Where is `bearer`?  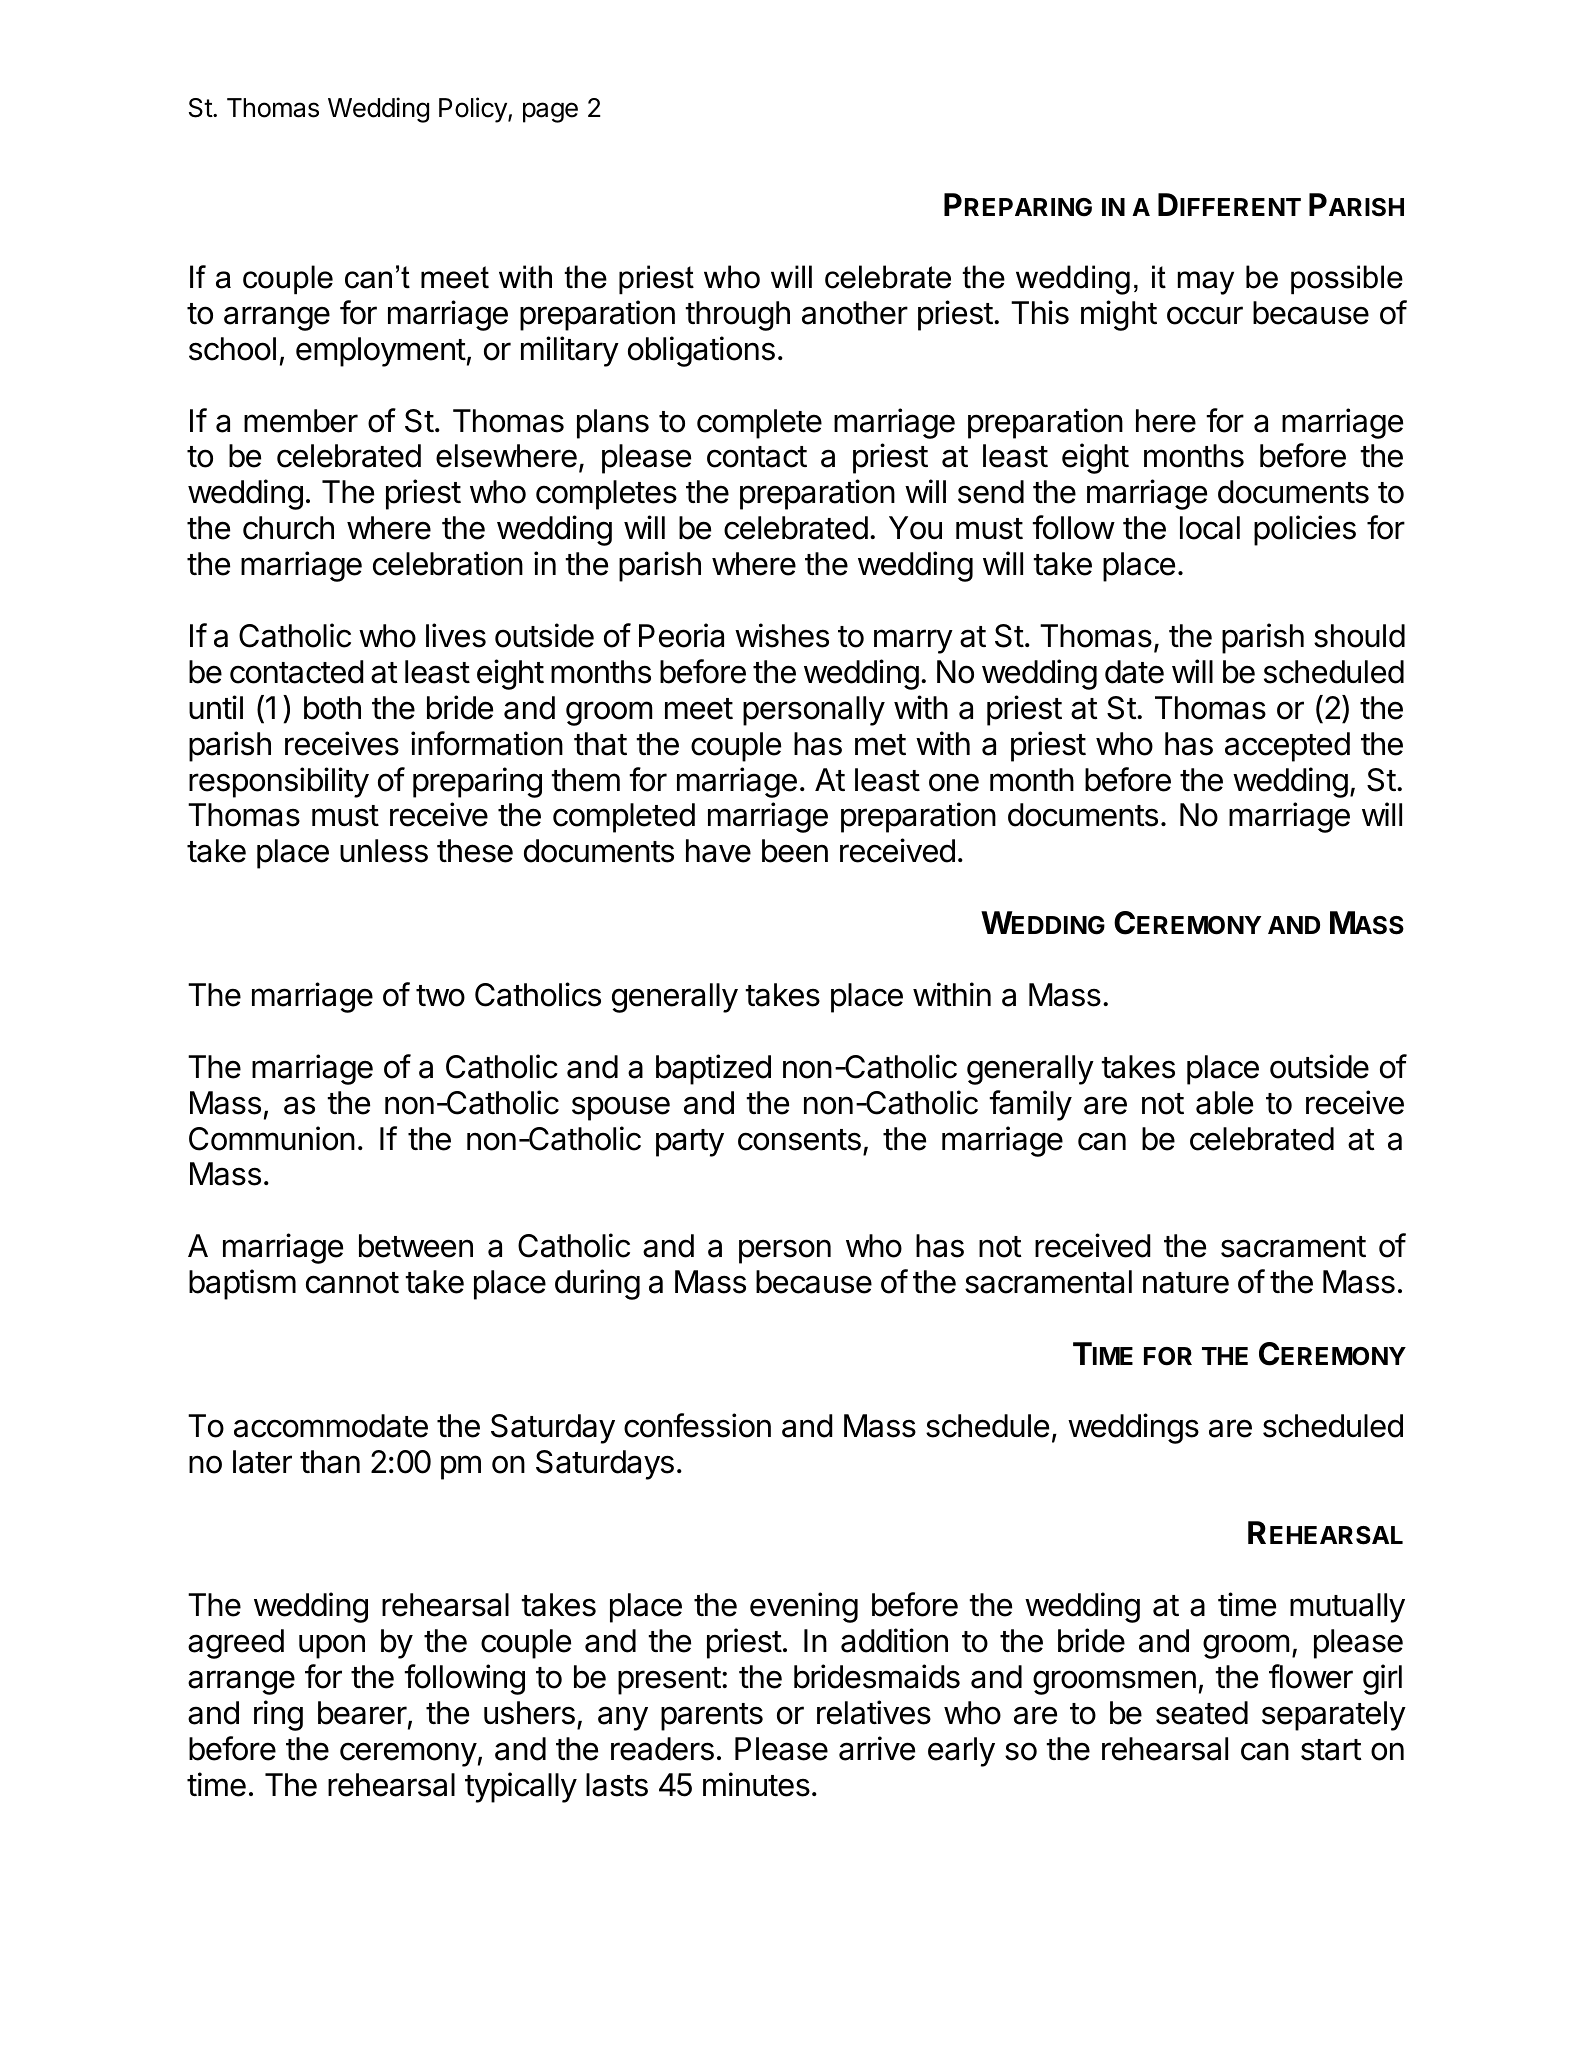
bearer is located at coordinates (362, 1713).
